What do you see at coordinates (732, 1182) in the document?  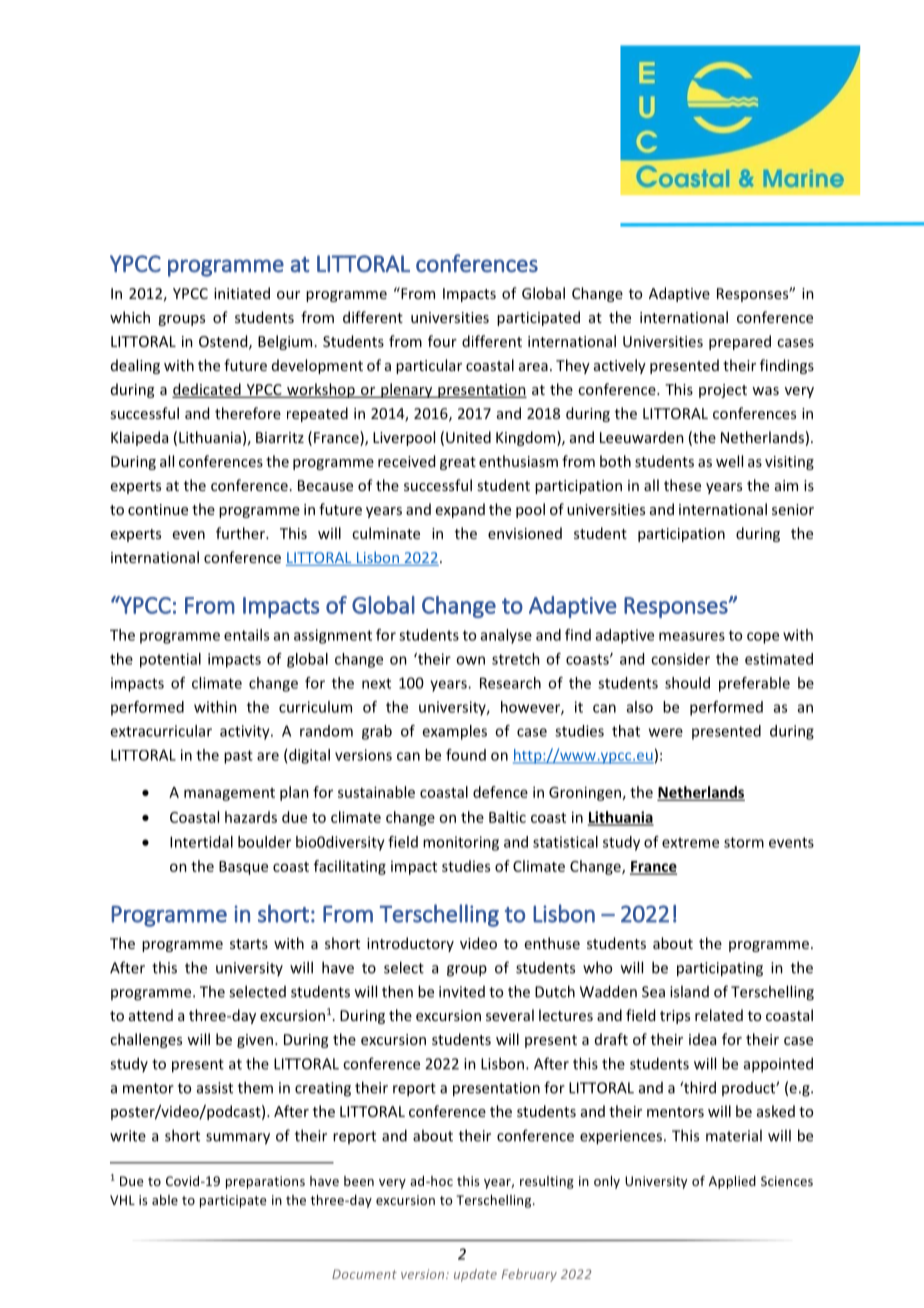 I see `Applied` at bounding box center [732, 1182].
